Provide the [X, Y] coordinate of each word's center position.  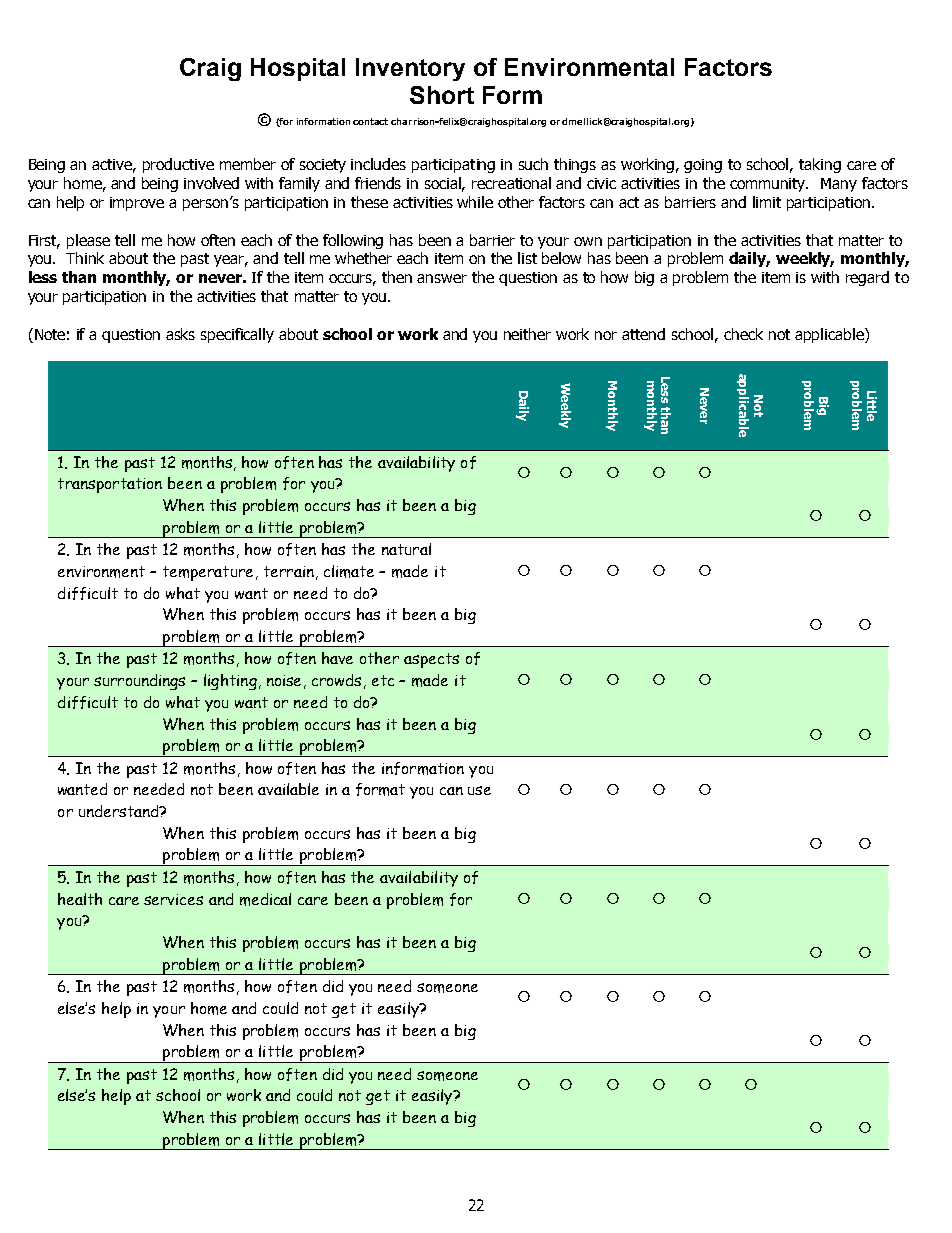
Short [442, 95]
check [743, 334]
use [479, 790]
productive [178, 165]
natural [406, 549]
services [173, 899]
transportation [110, 485]
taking [820, 165]
